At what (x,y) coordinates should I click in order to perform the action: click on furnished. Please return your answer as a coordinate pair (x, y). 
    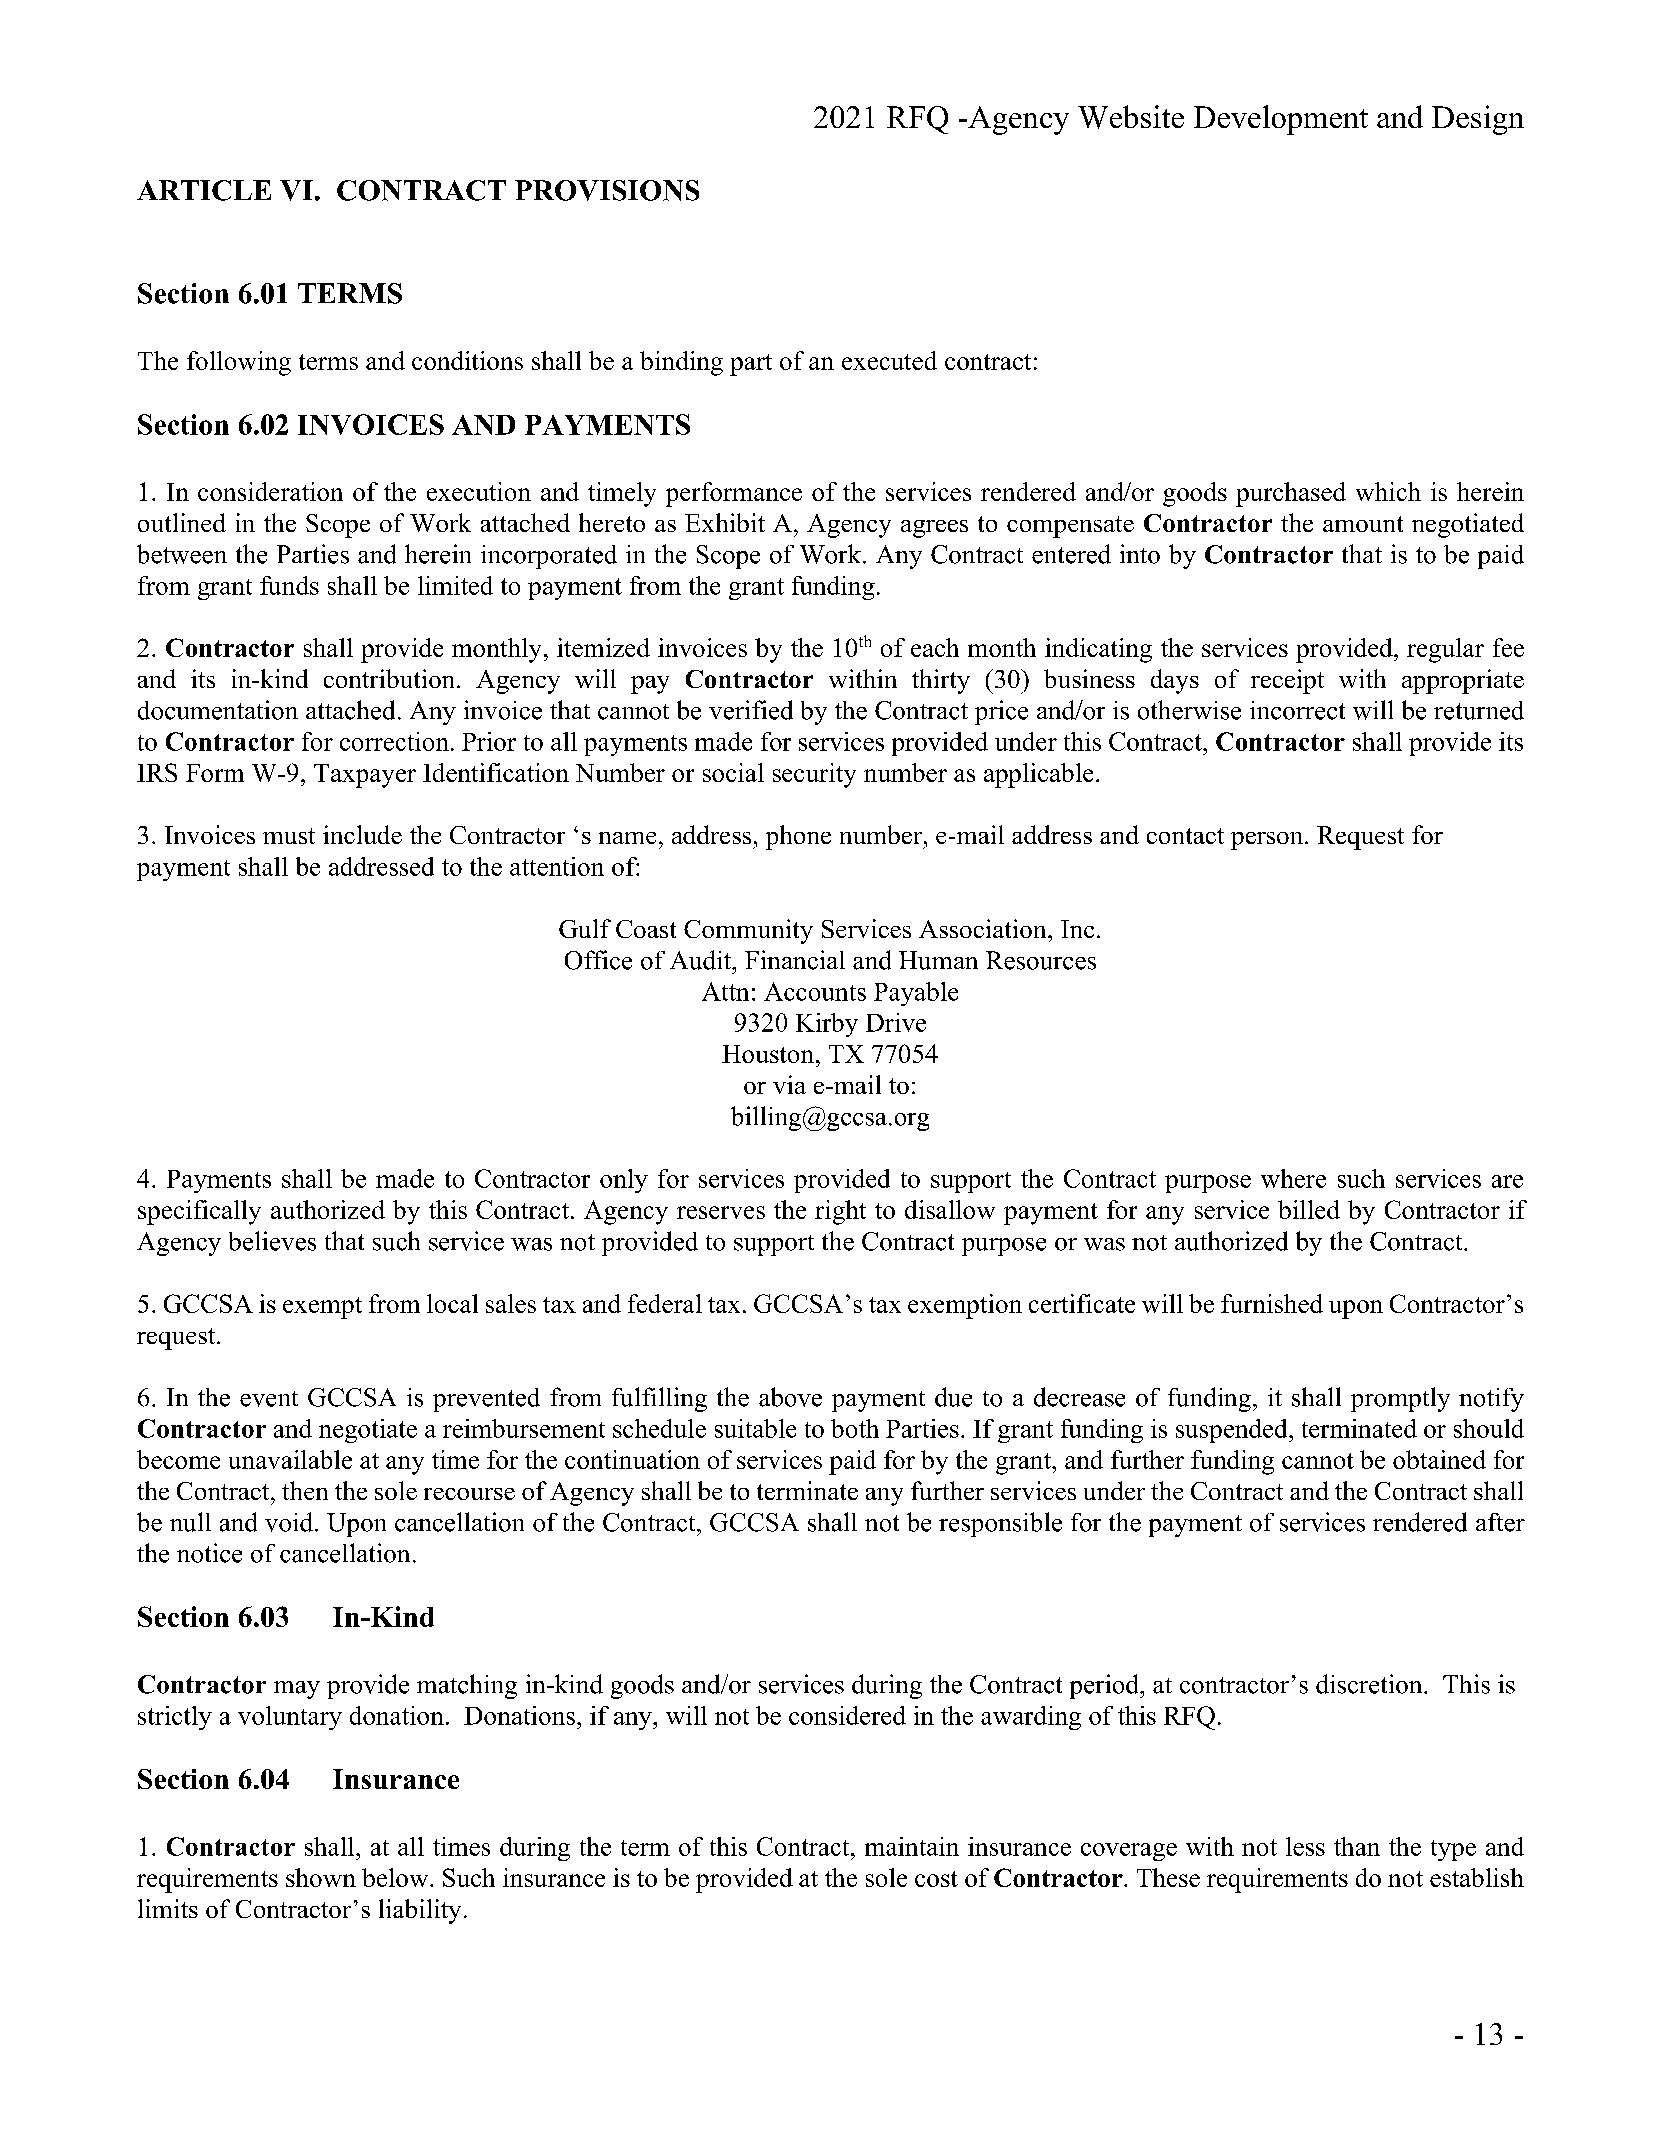
    Looking at the image, I should click on (1272, 1303).
